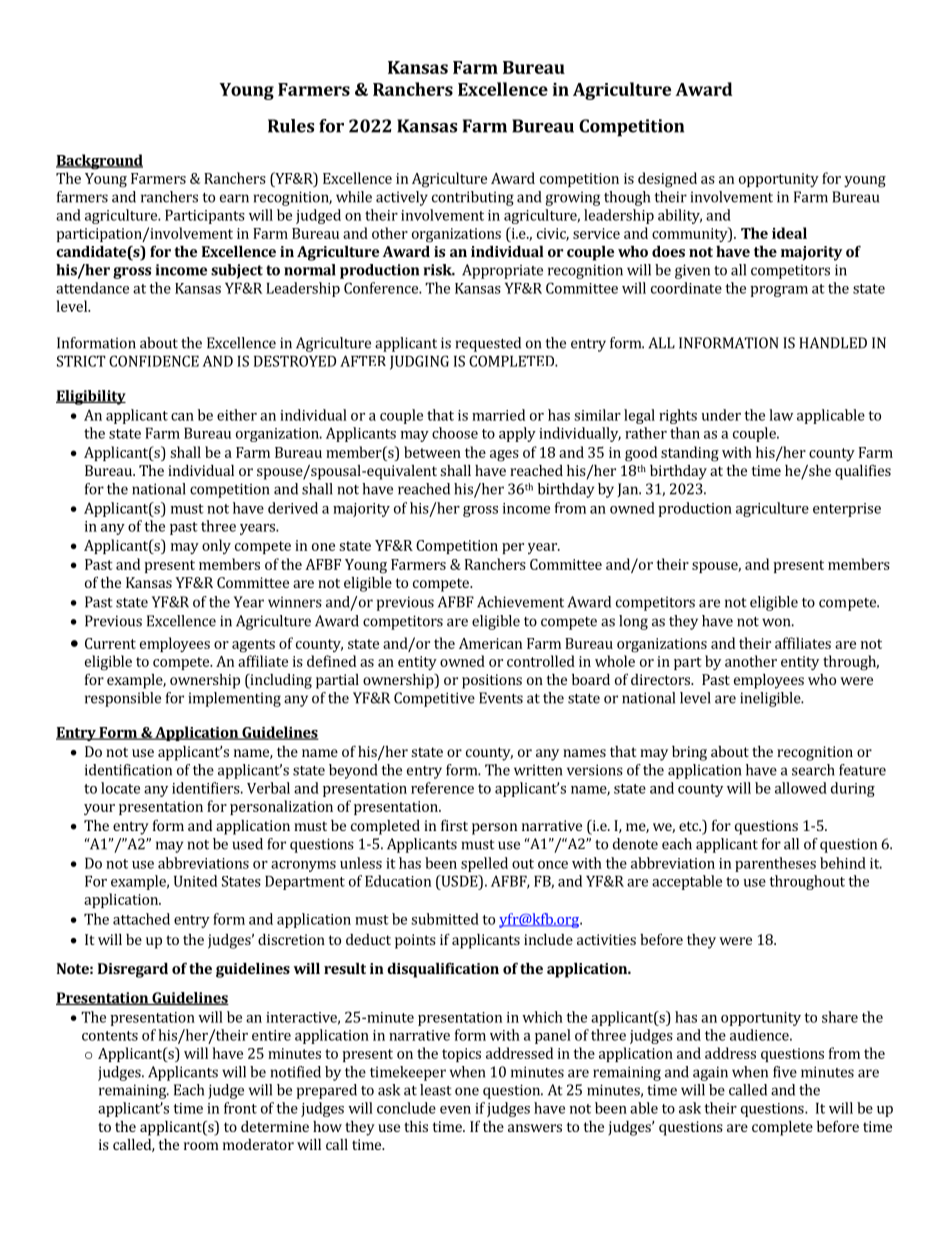 Image resolution: width=952 pixels, height=1233 pixels. What do you see at coordinates (661, 679) in the document?
I see `directors` at bounding box center [661, 679].
